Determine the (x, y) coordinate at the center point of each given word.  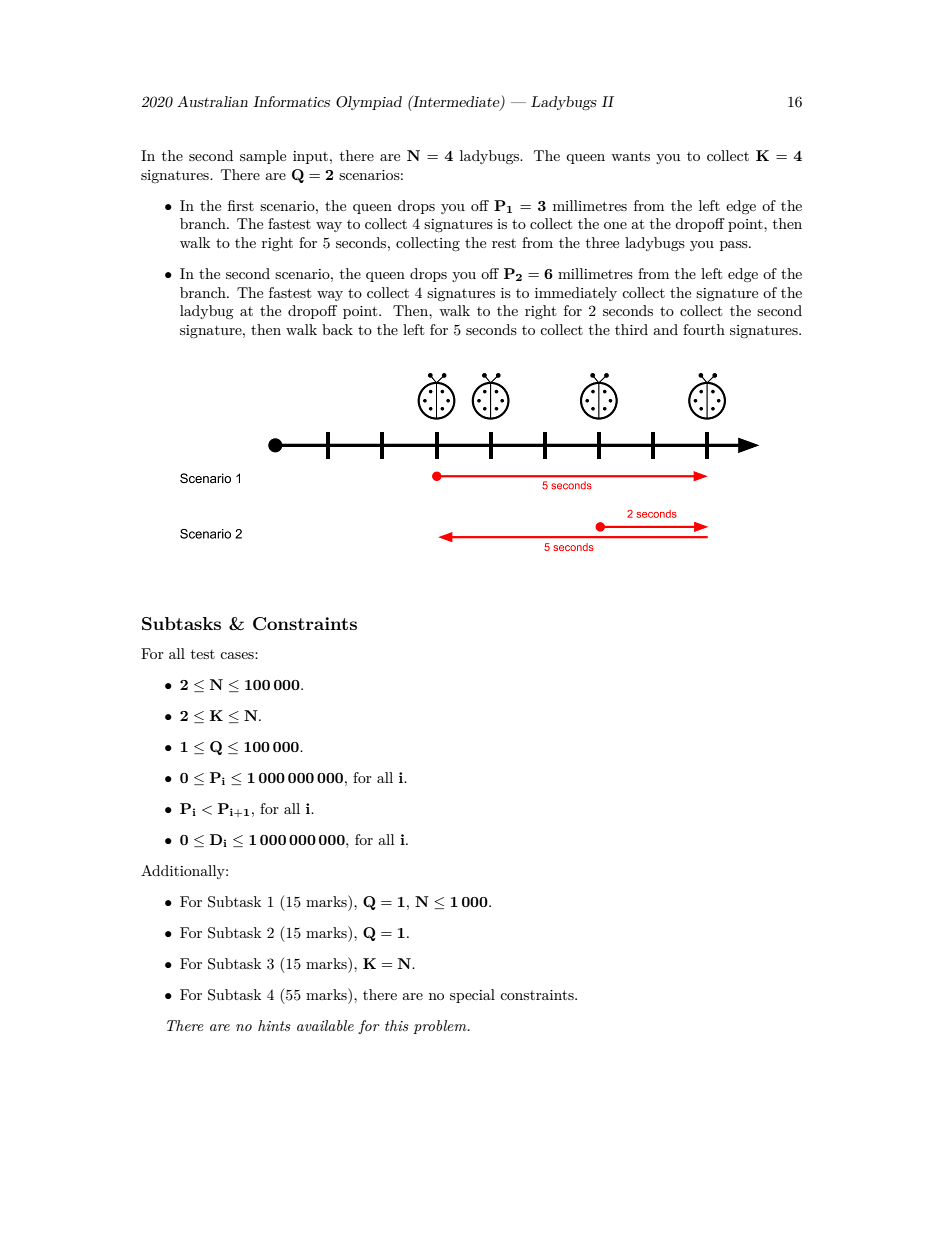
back (337, 329)
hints (274, 1025)
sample (263, 157)
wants (630, 156)
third (631, 329)
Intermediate (456, 102)
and (665, 329)
